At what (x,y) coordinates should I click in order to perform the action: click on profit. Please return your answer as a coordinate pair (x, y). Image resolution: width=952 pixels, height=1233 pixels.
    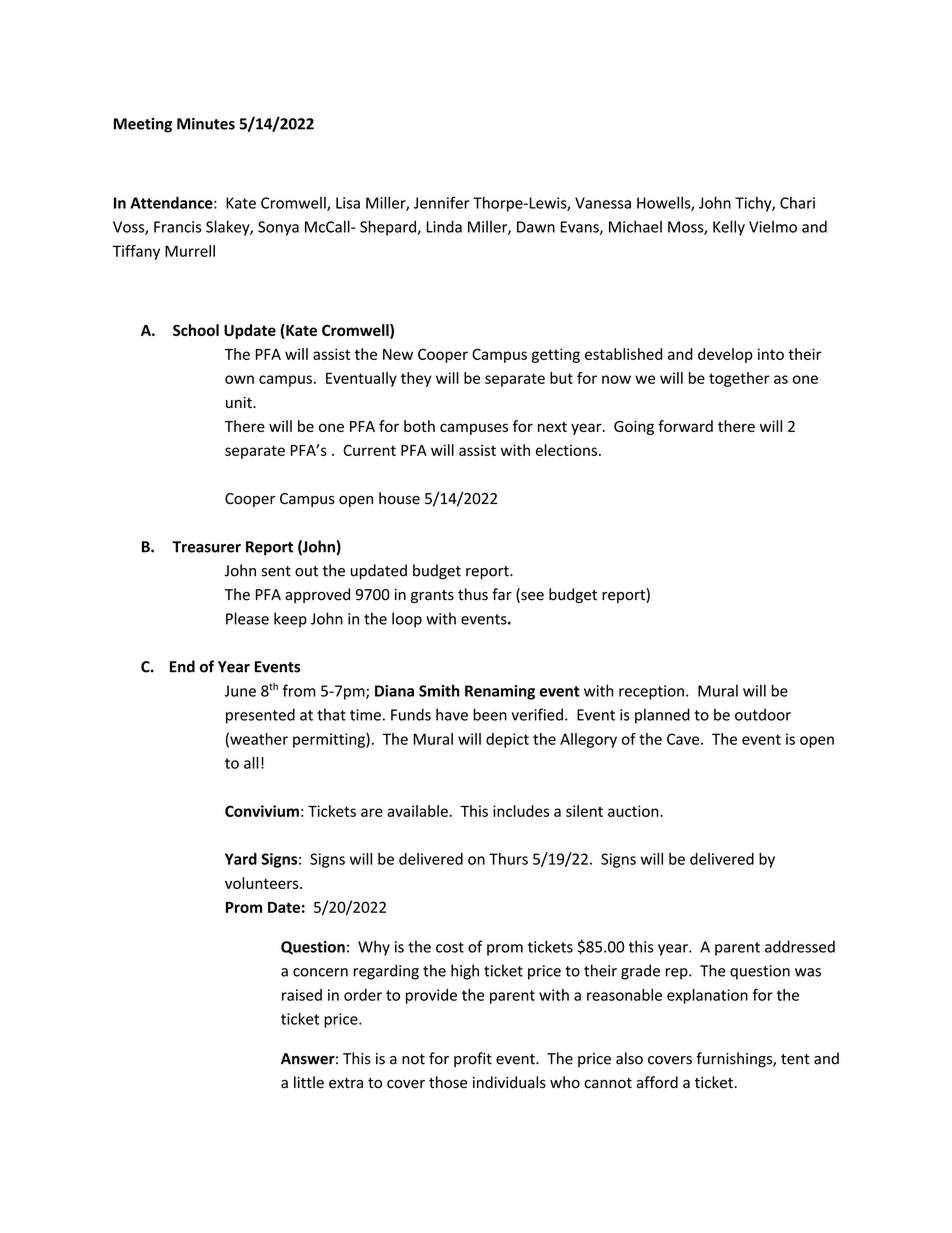
    Looking at the image, I should click on (473, 1059).
